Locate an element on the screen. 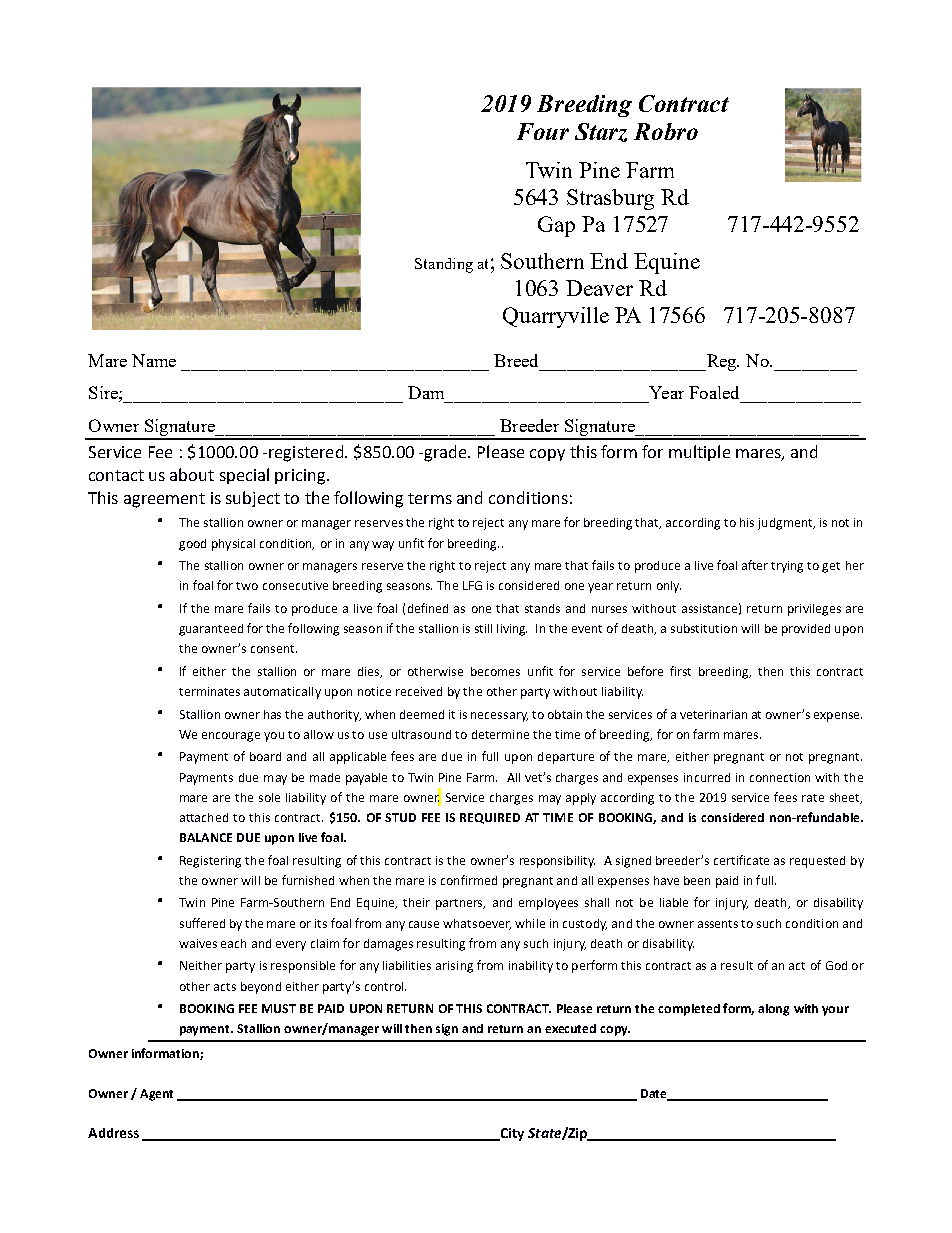 The height and width of the screenshot is (1233, 952). attached is located at coordinates (204, 817).
